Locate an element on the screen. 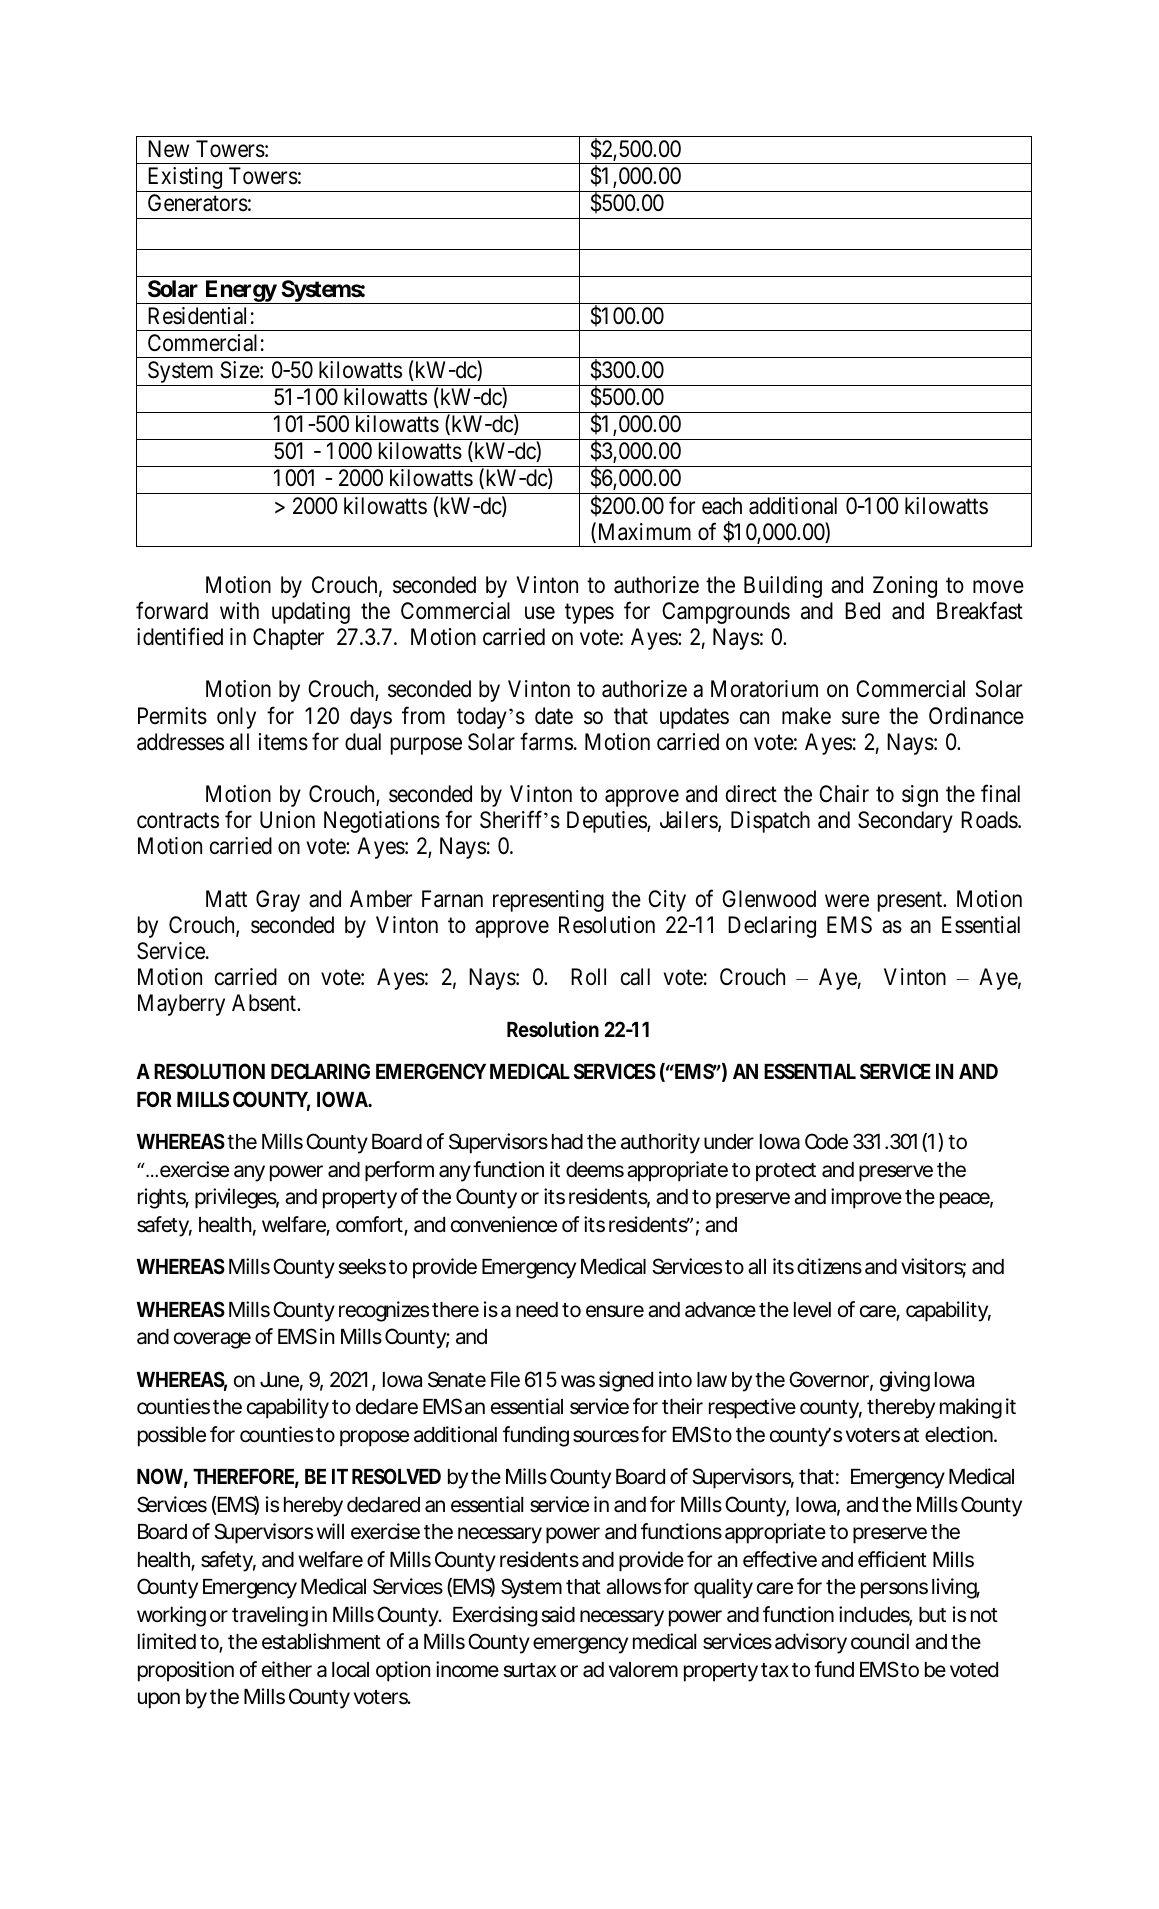 The height and width of the screenshot is (1909, 1159). were is located at coordinates (847, 901).
